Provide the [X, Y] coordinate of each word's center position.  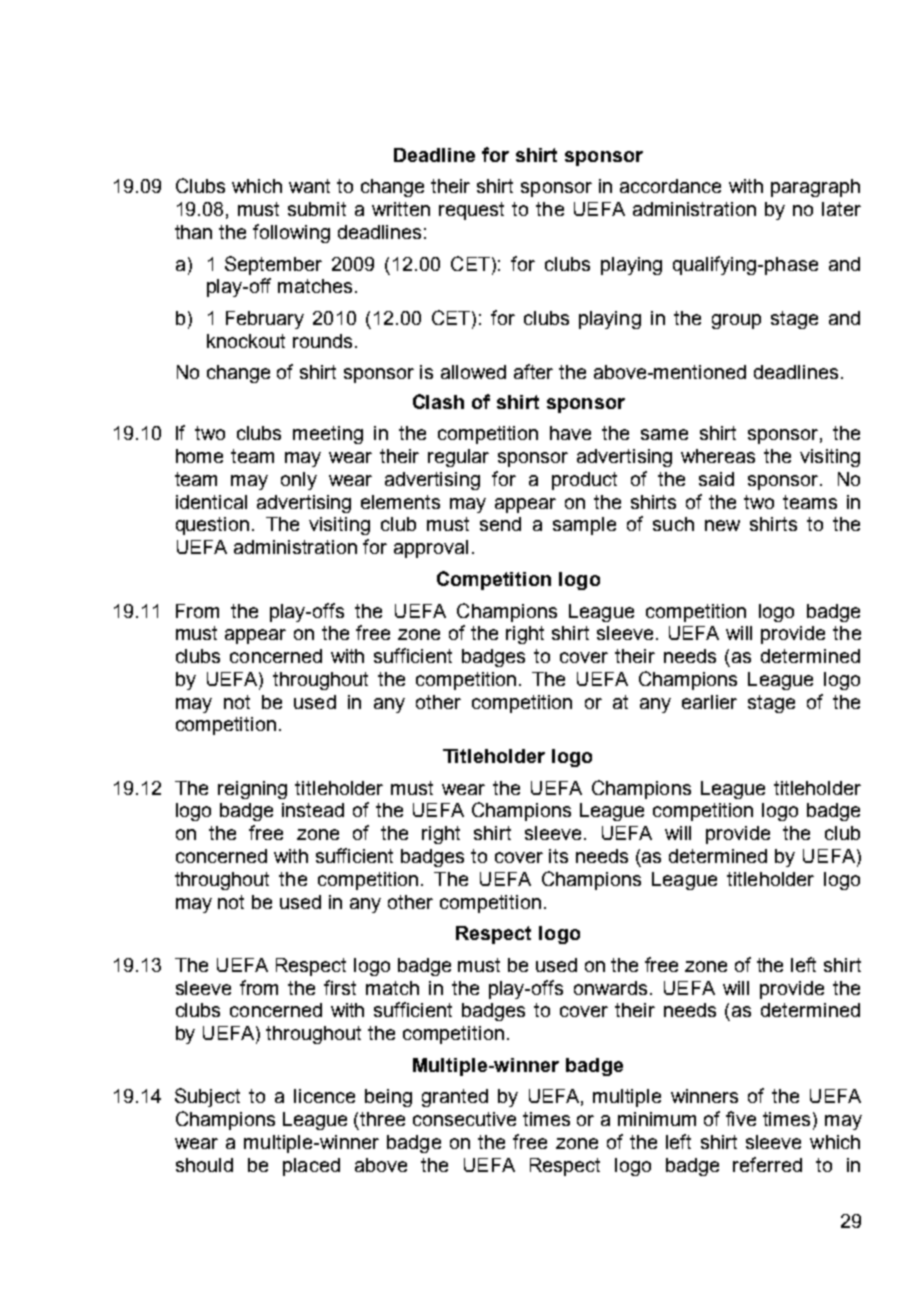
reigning [252, 790]
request [471, 211]
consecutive [464, 1119]
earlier [709, 702]
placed [311, 1167]
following [291, 233]
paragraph [815, 188]
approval [431, 549]
